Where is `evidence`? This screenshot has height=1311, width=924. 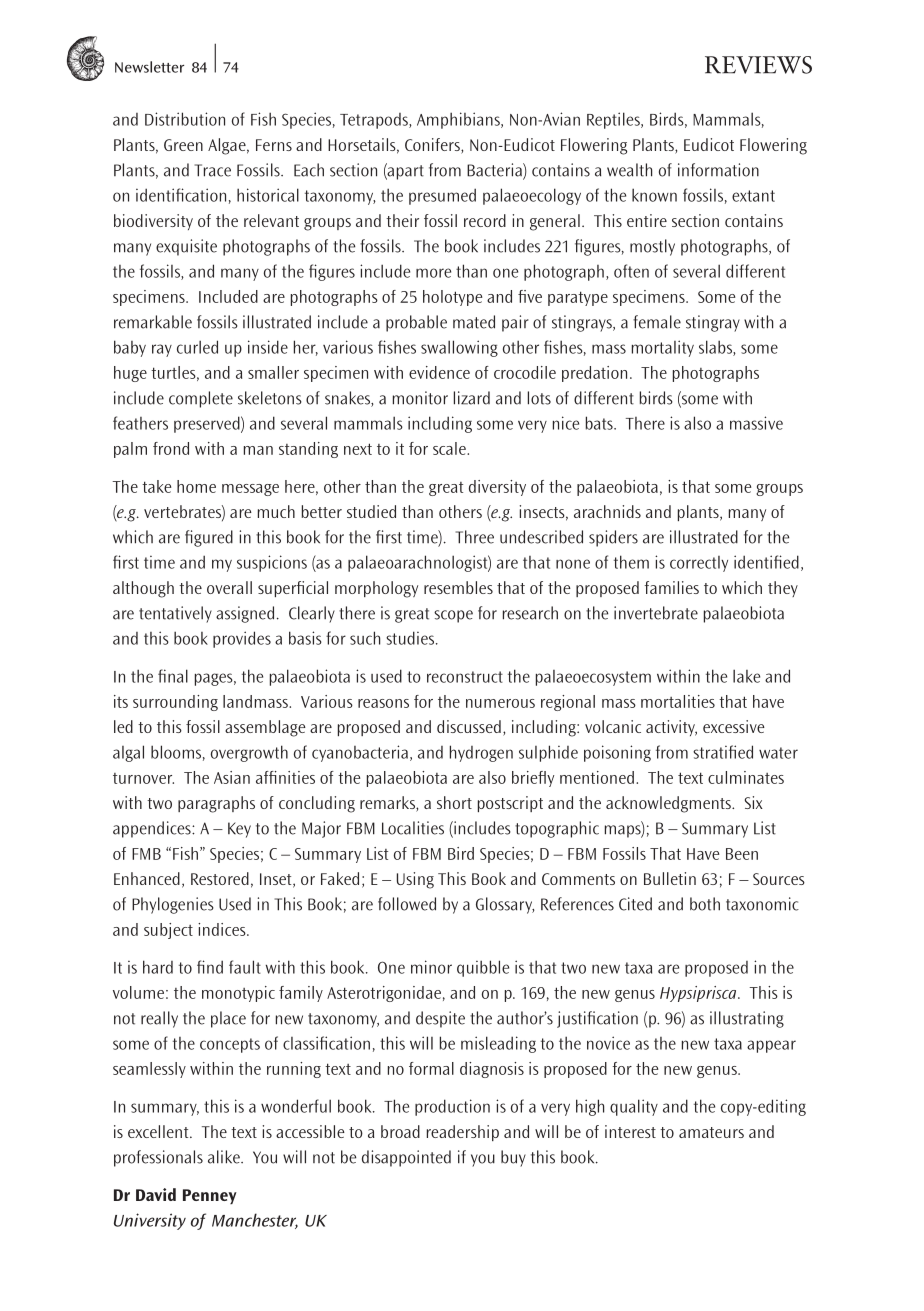 evidence is located at coordinates (439, 372).
